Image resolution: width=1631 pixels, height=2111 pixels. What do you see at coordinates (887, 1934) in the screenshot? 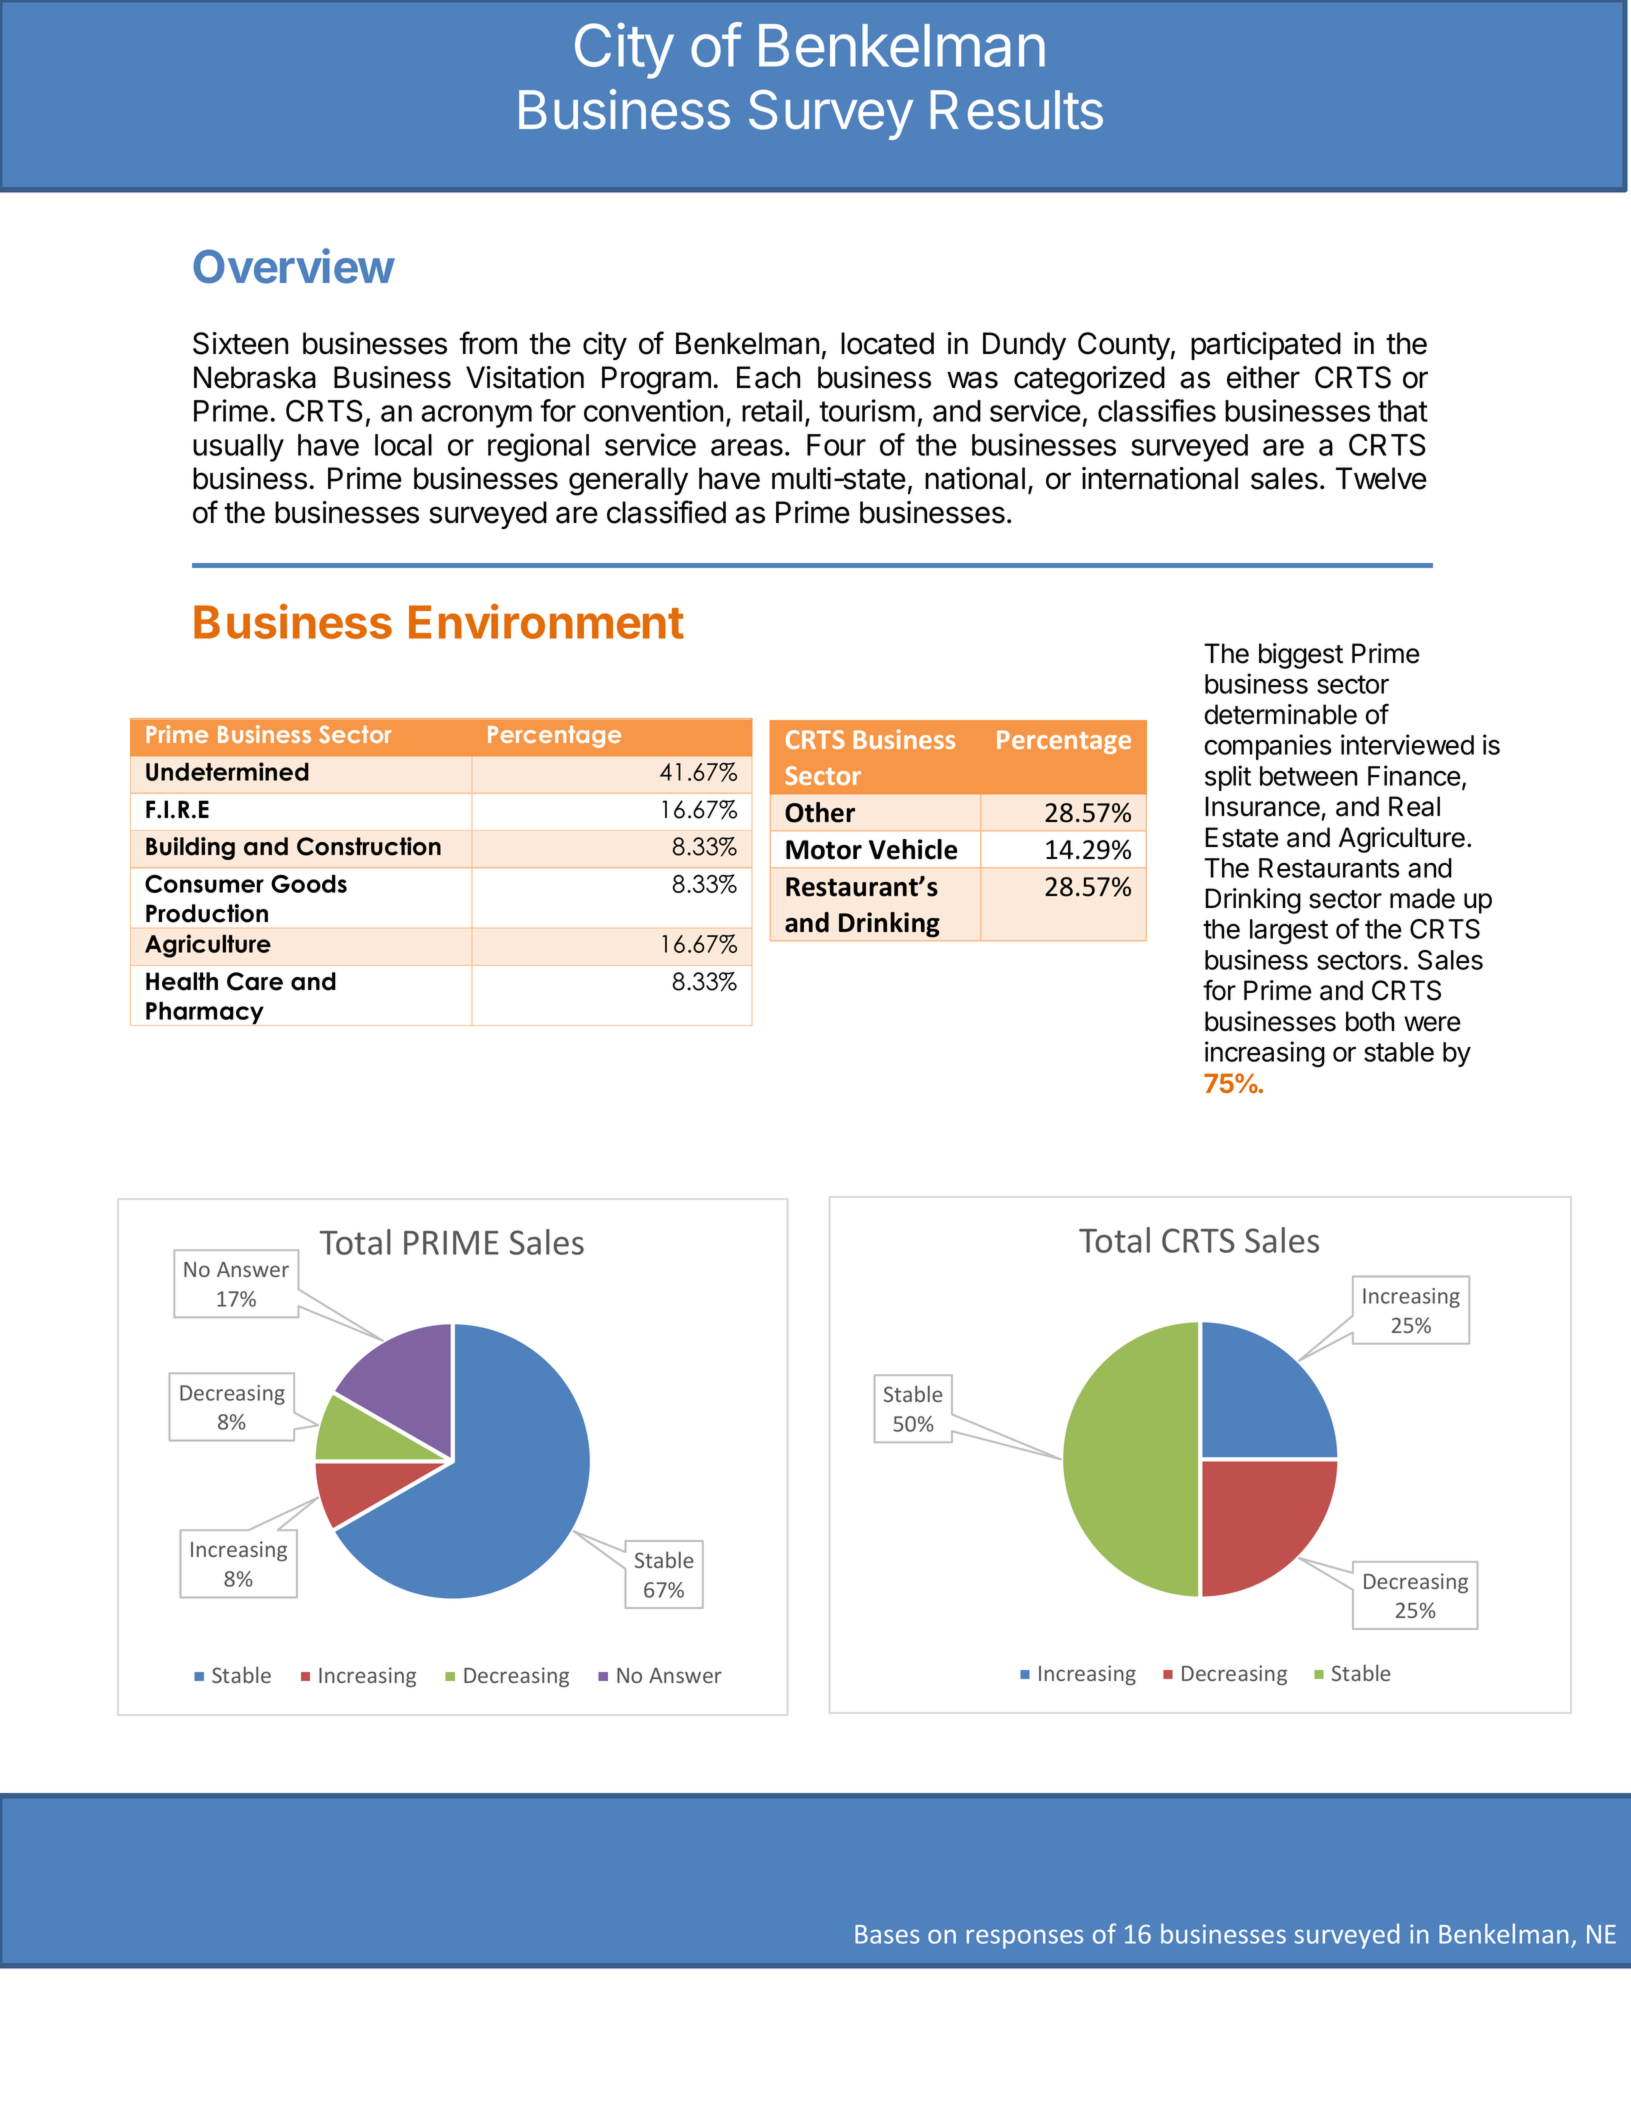
I see `Bases` at bounding box center [887, 1934].
